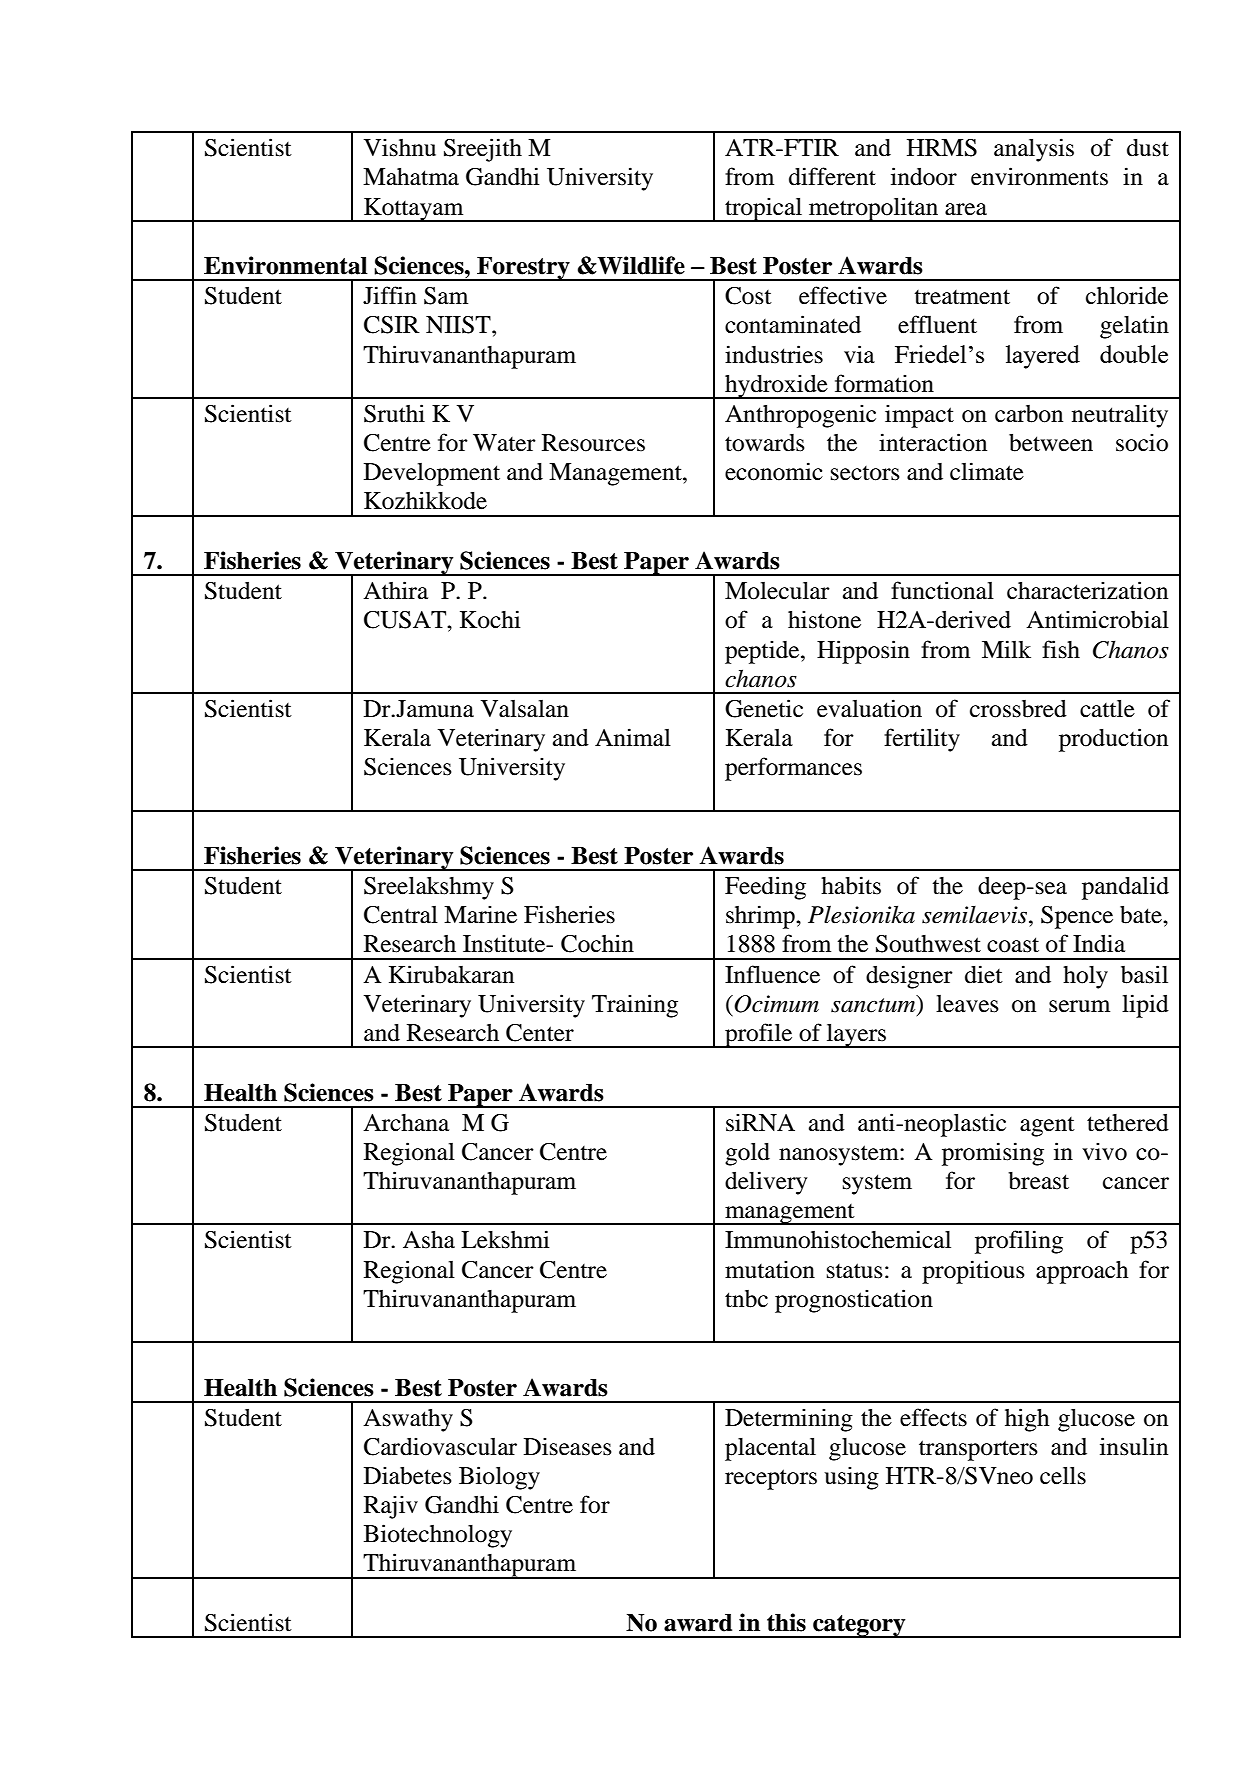 The height and width of the screenshot is (1780, 1259). Describe the element at coordinates (1077, 917) in the screenshot. I see `Spence` at that location.
